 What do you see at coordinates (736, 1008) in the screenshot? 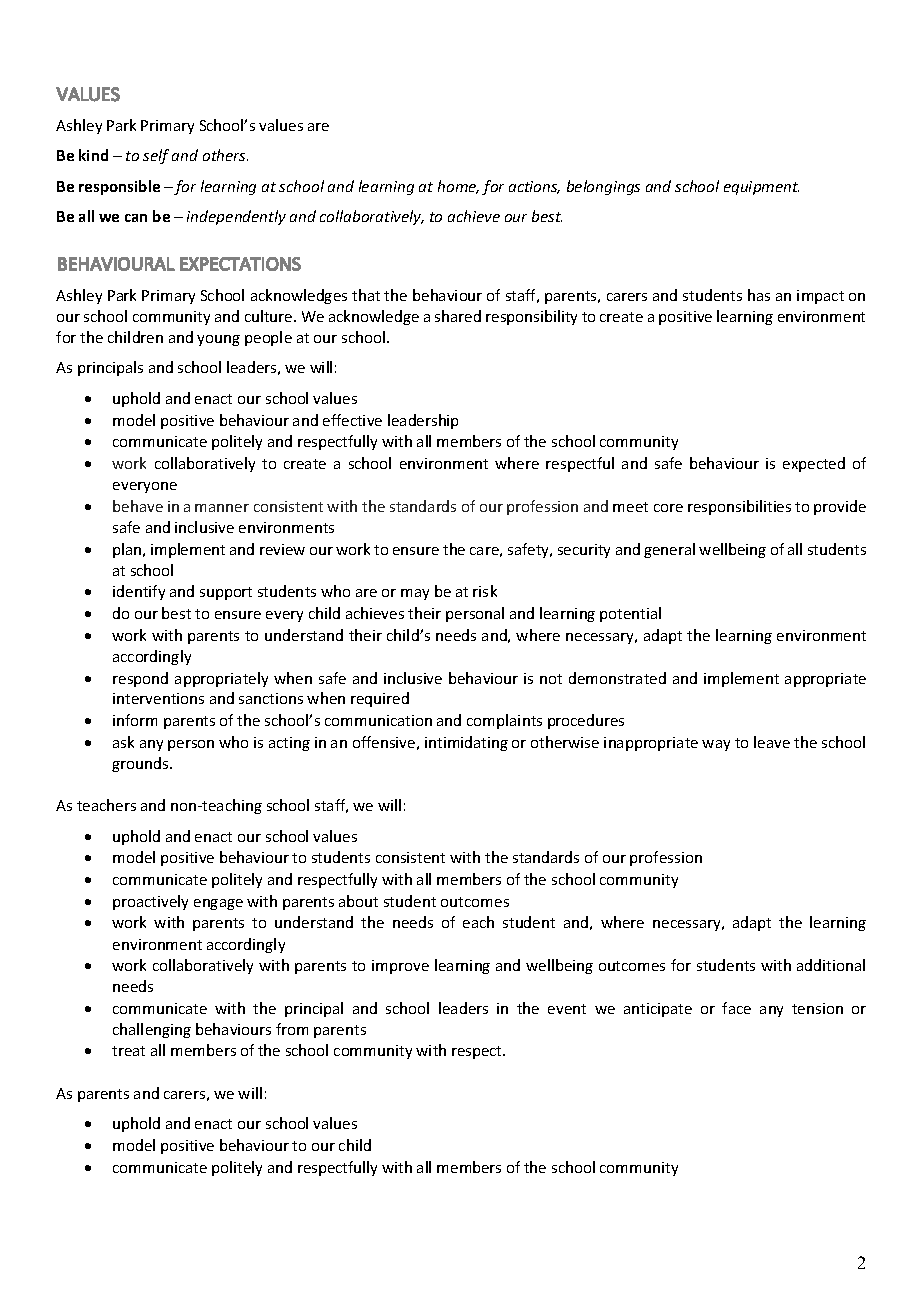
I see `face` at bounding box center [736, 1008].
